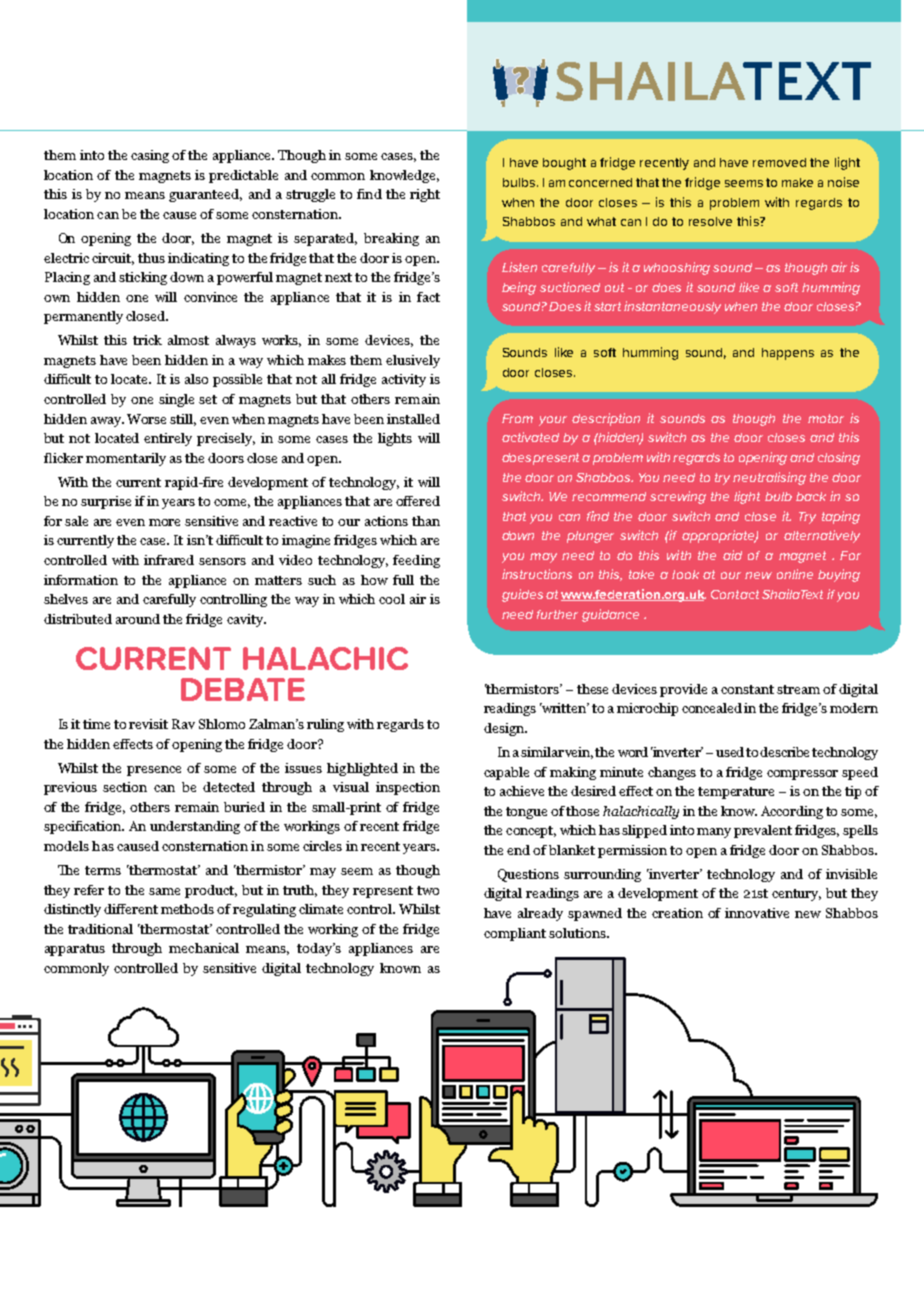 The image size is (924, 1308). I want to click on removed, so click(779, 162).
